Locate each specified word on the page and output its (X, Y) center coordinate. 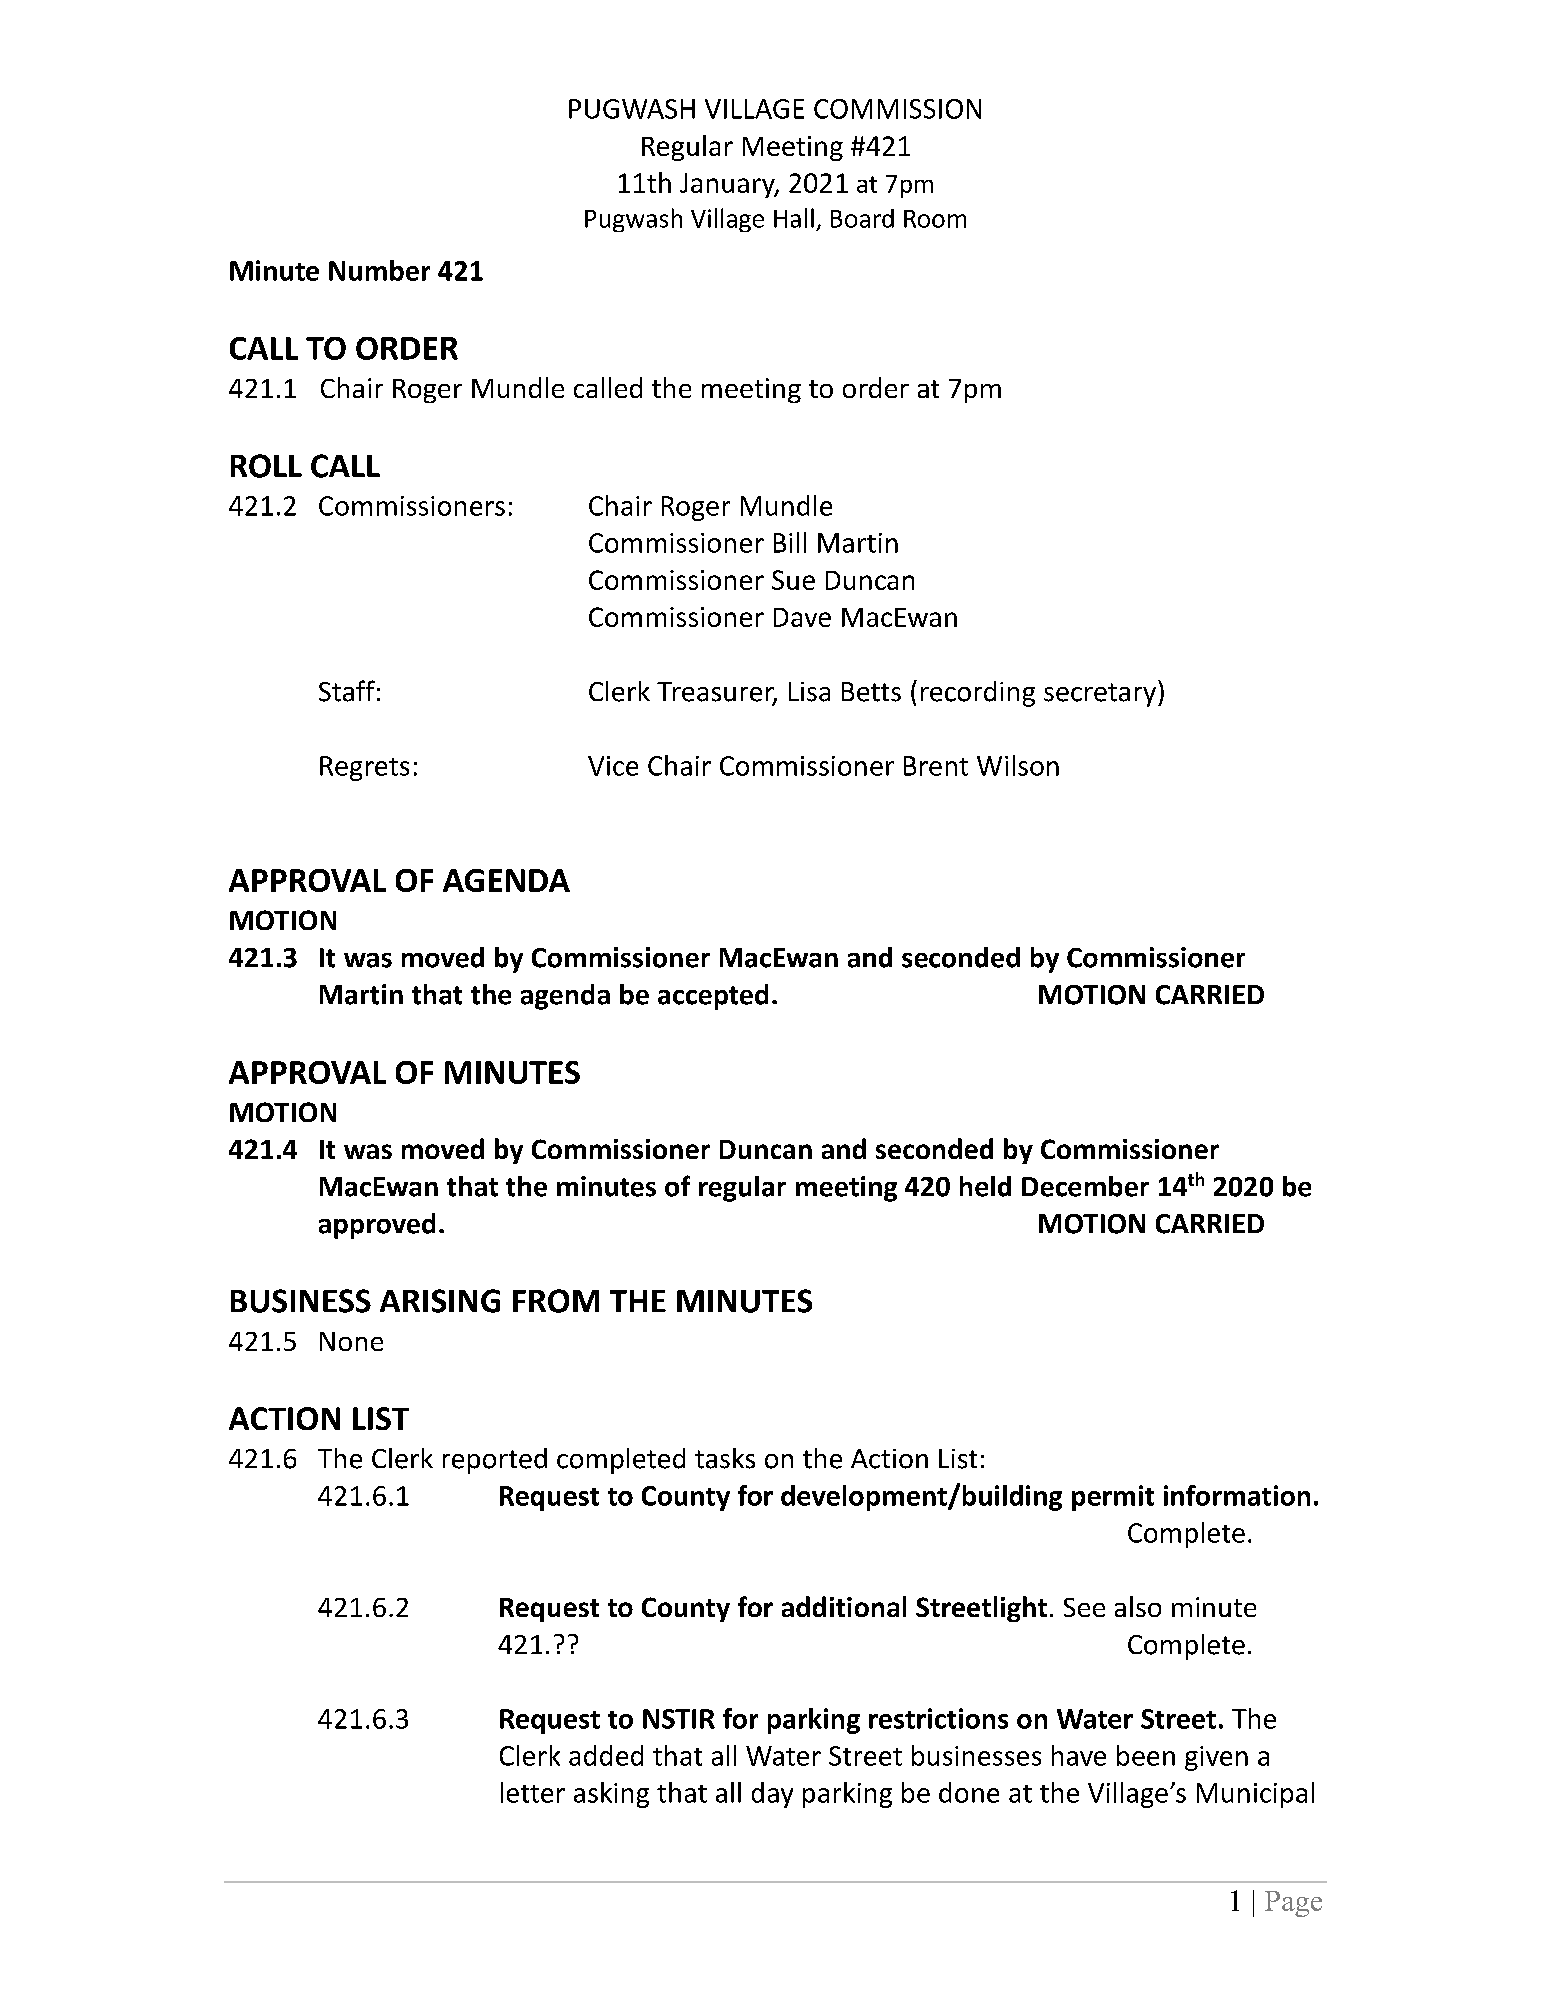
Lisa (809, 692)
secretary (1100, 695)
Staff (347, 691)
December (1085, 1186)
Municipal (1255, 1795)
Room (935, 219)
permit (1113, 1498)
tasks (725, 1458)
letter (533, 1792)
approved (377, 1226)
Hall (794, 218)
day (772, 1795)
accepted (713, 997)
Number (379, 270)
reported (495, 1461)
